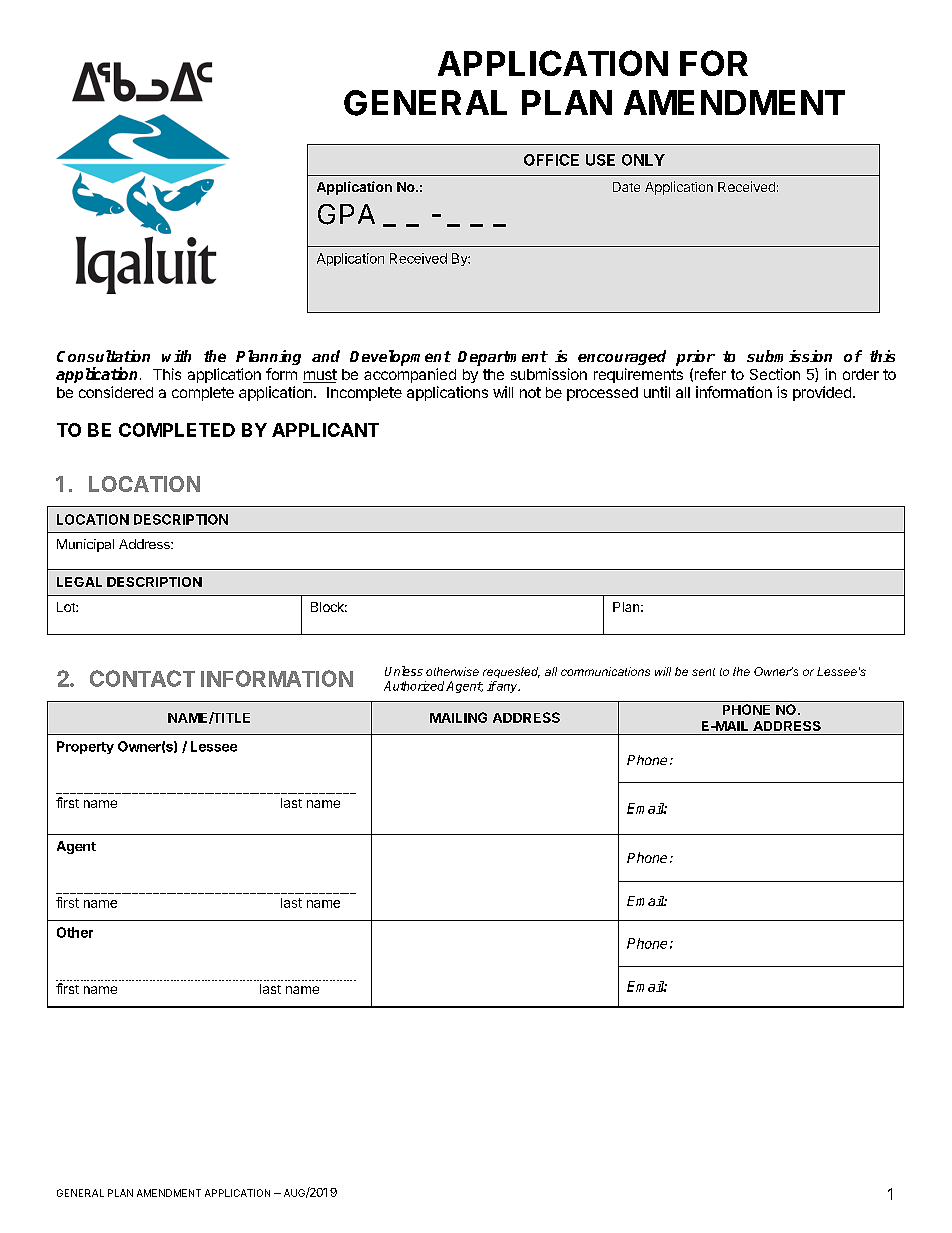  Describe the element at coordinates (176, 356) in the screenshot. I see `with` at that location.
